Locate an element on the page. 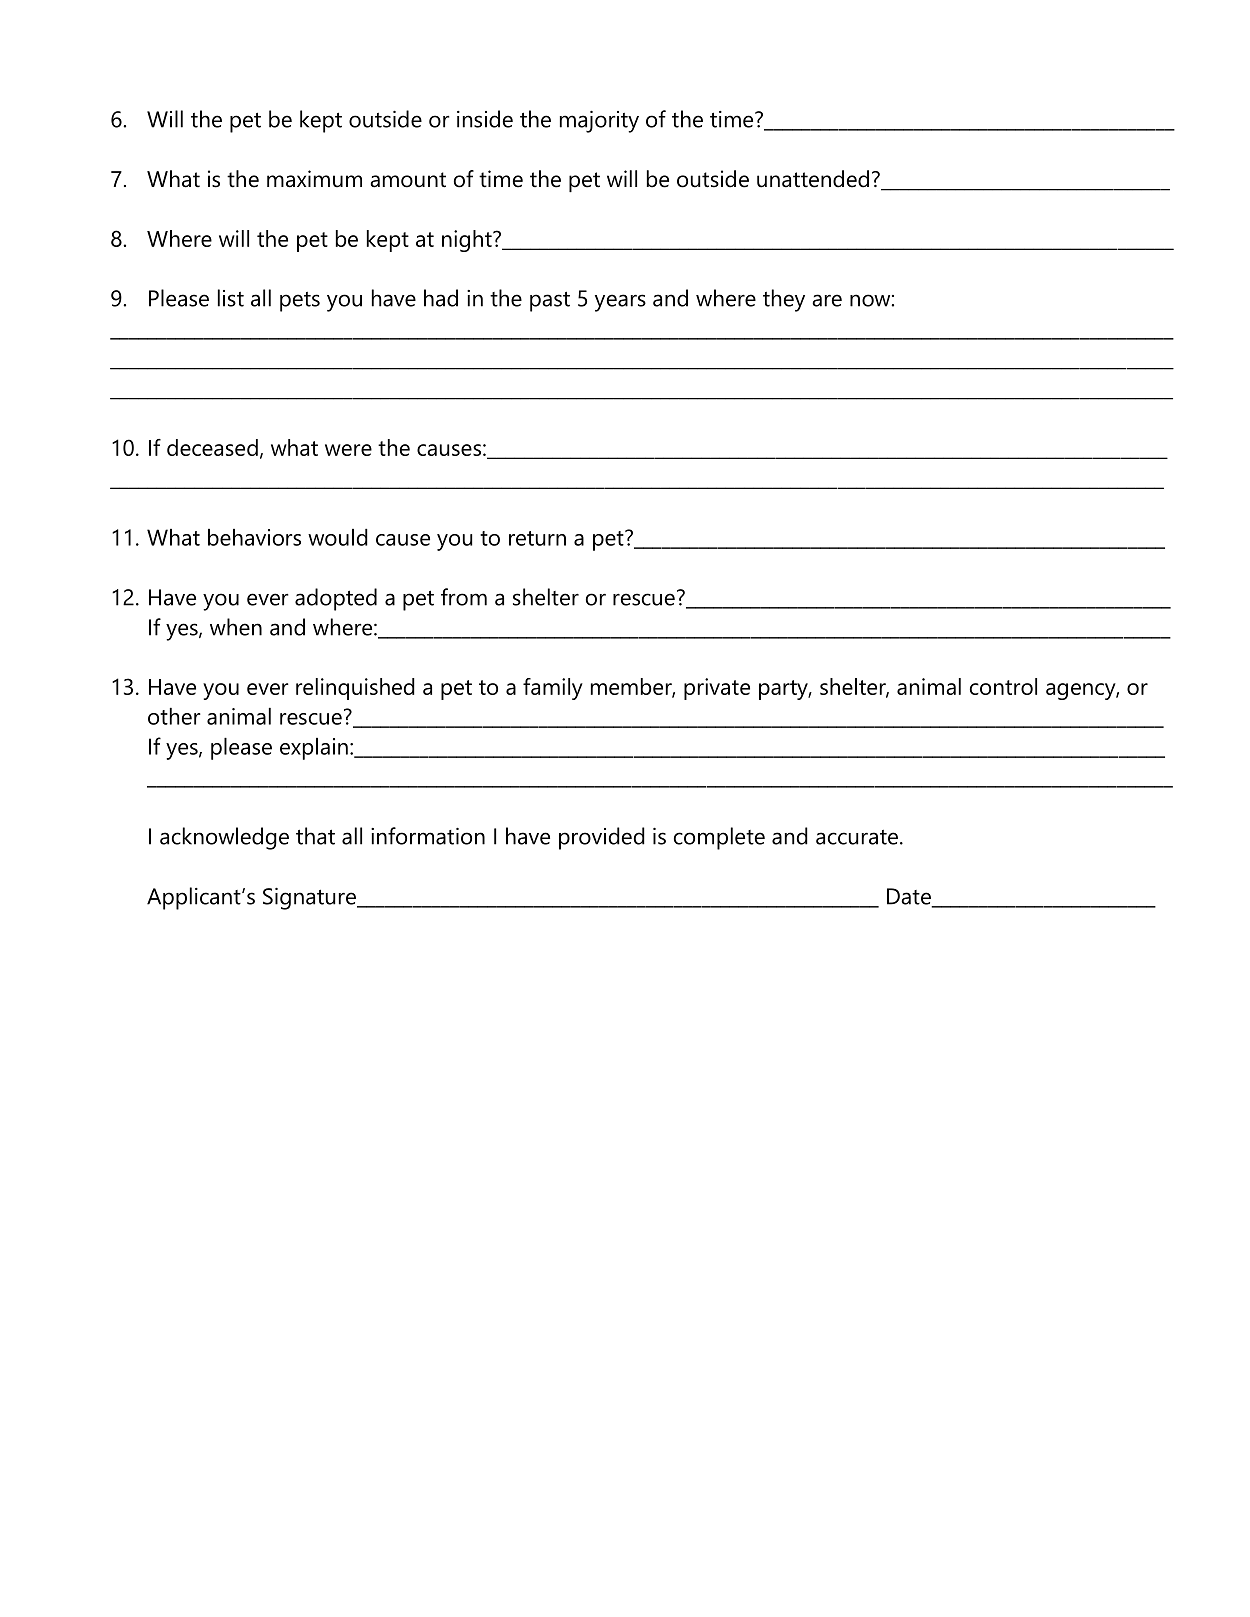  are is located at coordinates (827, 300).
